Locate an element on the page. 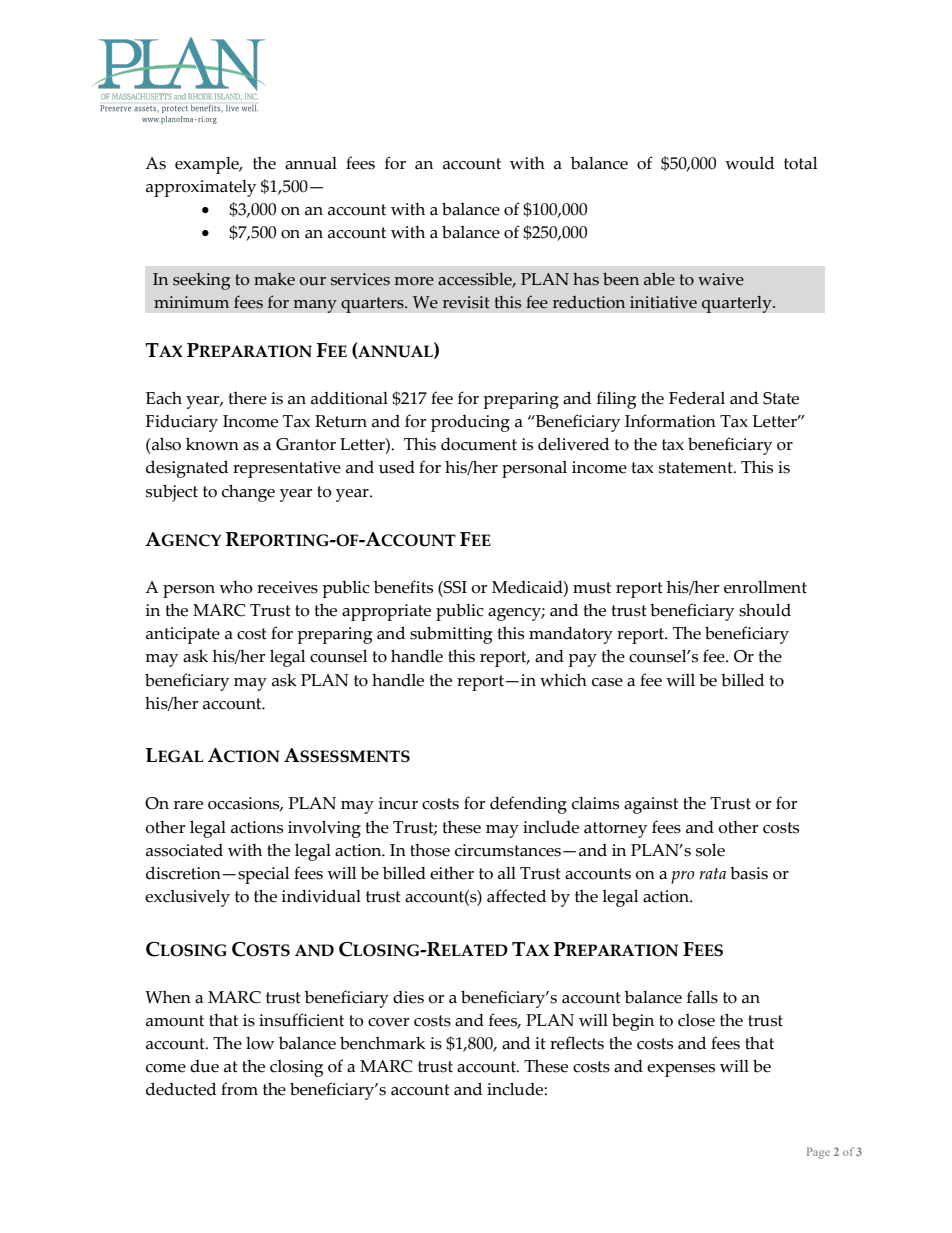  change is located at coordinates (248, 493).
